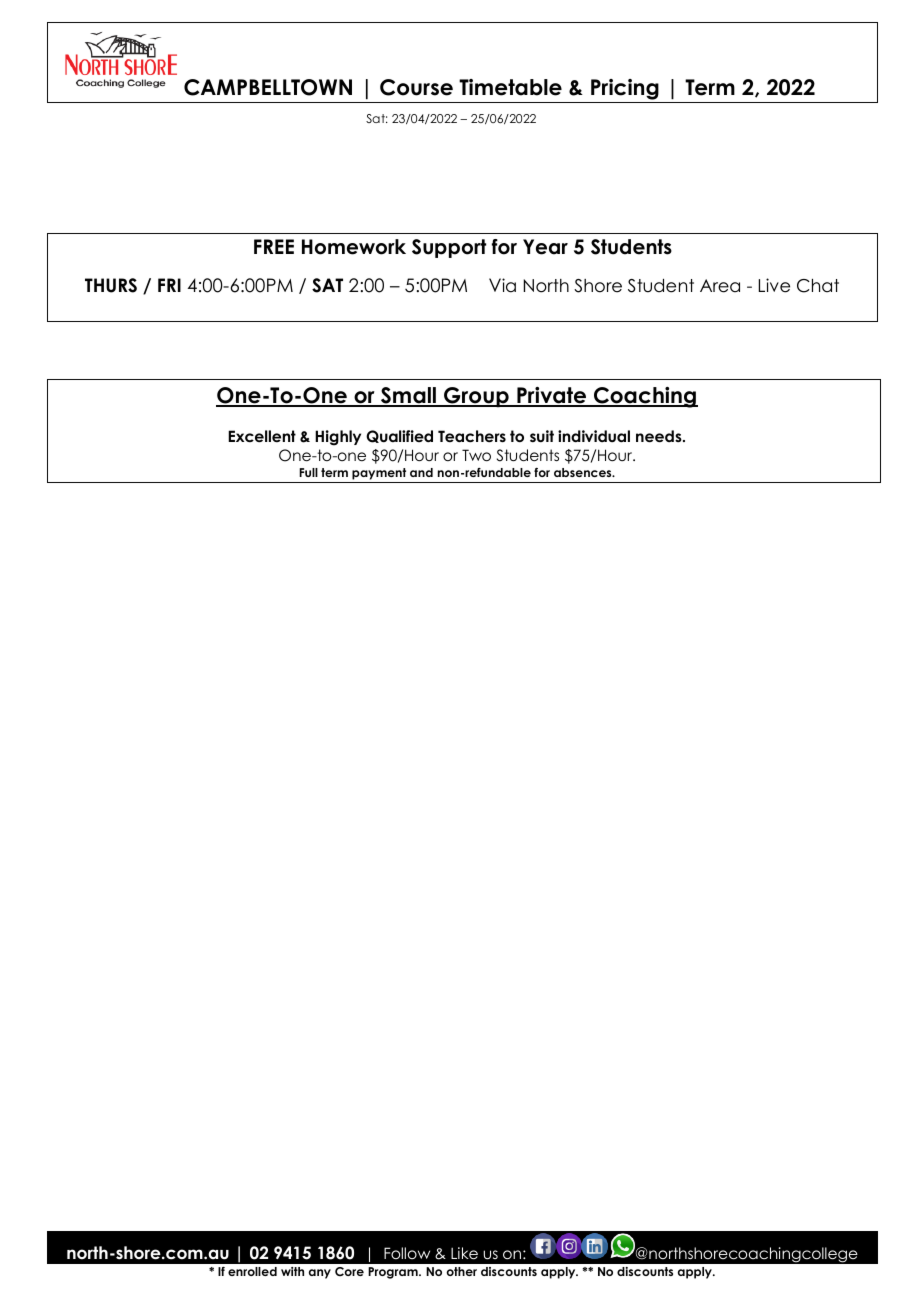 The height and width of the page is (1307, 924). What do you see at coordinates (394, 1273) in the page?
I see `Program` at bounding box center [394, 1273].
